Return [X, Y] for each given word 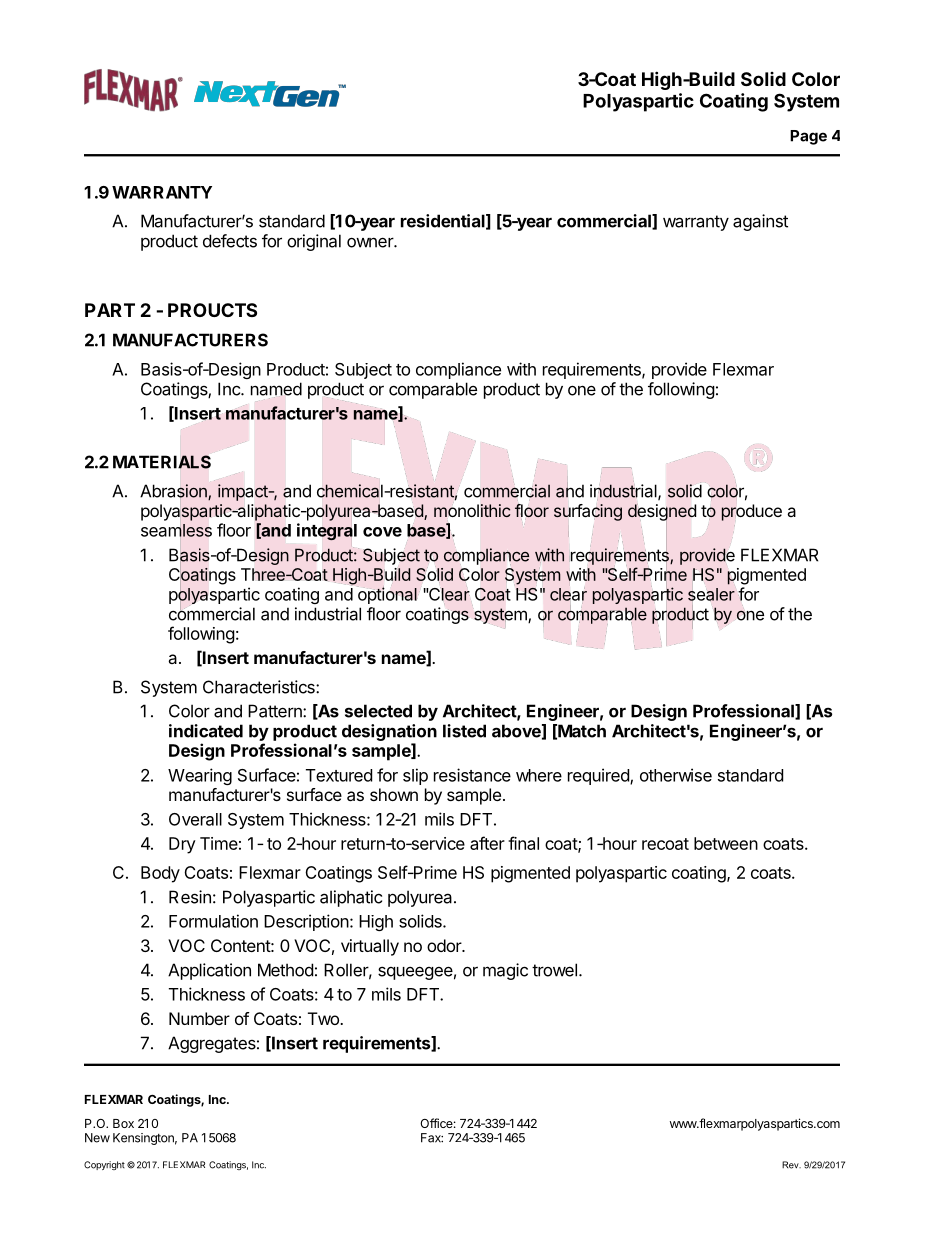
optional [387, 595]
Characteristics [260, 687]
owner [371, 242]
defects [230, 241]
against [760, 222]
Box [123, 1123]
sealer [711, 594]
